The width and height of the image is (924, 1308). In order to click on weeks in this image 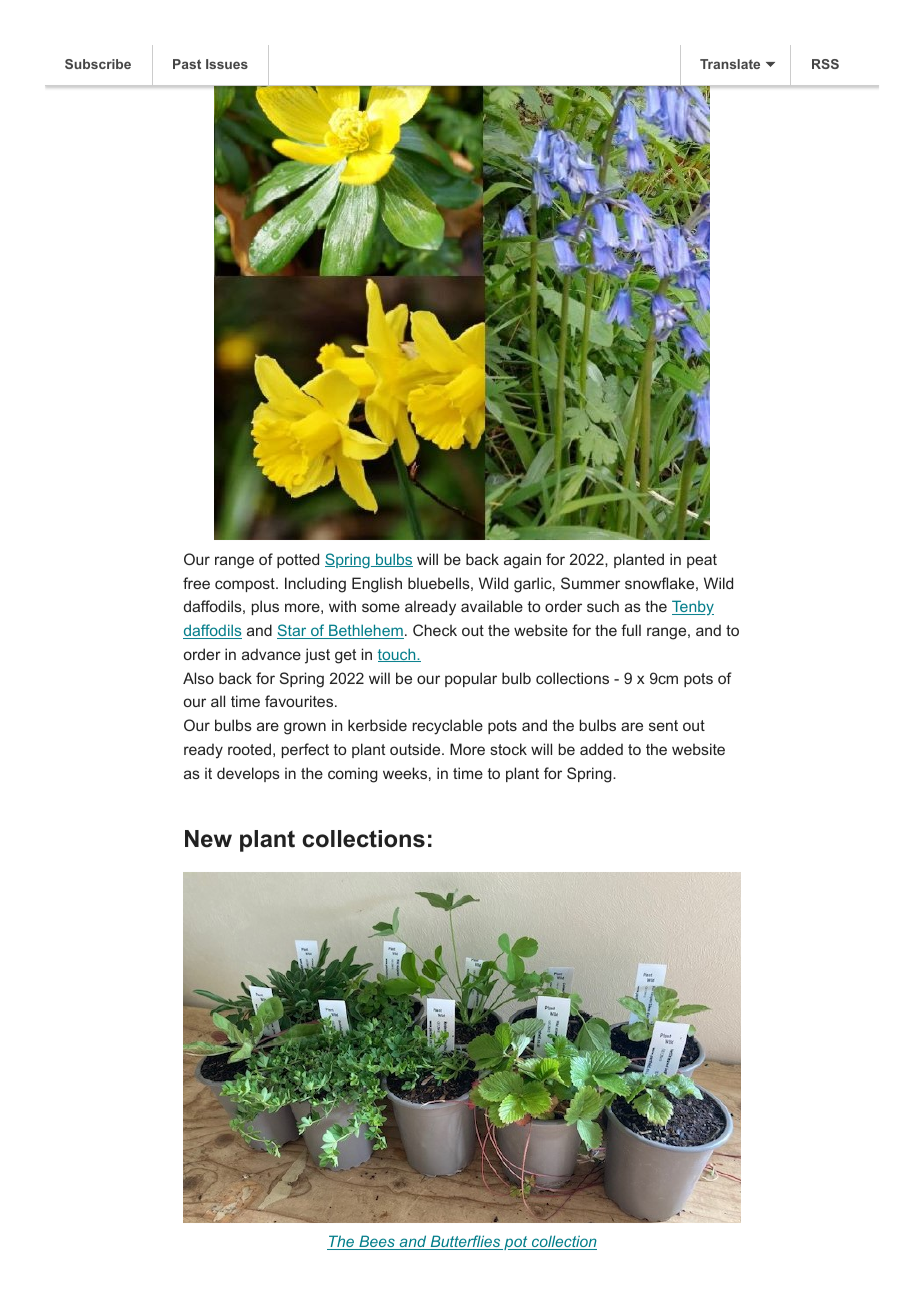, I will do `click(405, 773)`.
